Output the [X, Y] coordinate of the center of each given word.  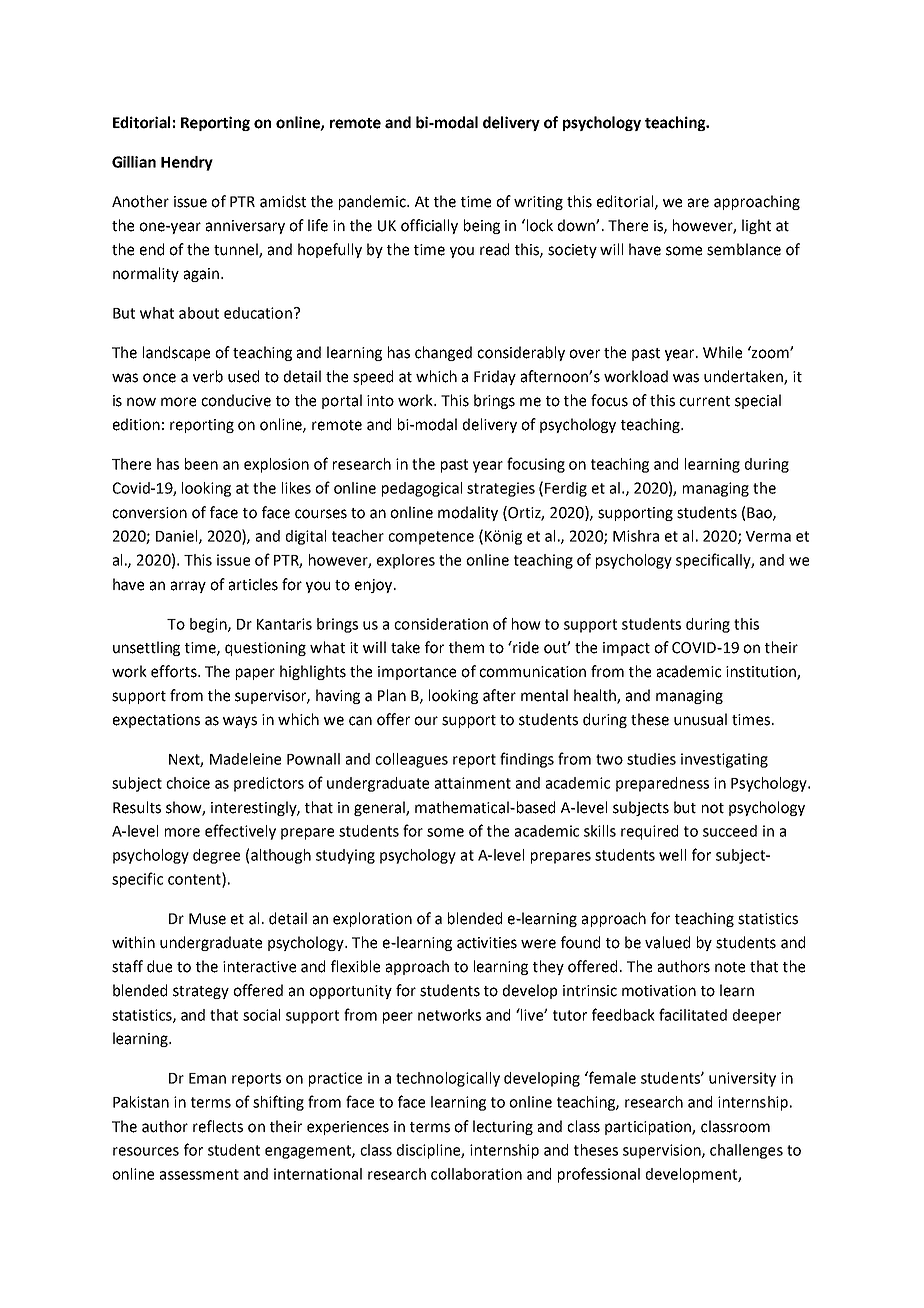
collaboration [476, 1174]
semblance [744, 249]
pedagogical [422, 489]
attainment [473, 783]
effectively [240, 832]
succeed [730, 831]
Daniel [178, 537]
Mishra [636, 536]
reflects [218, 1126]
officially [429, 226]
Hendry [187, 163]
